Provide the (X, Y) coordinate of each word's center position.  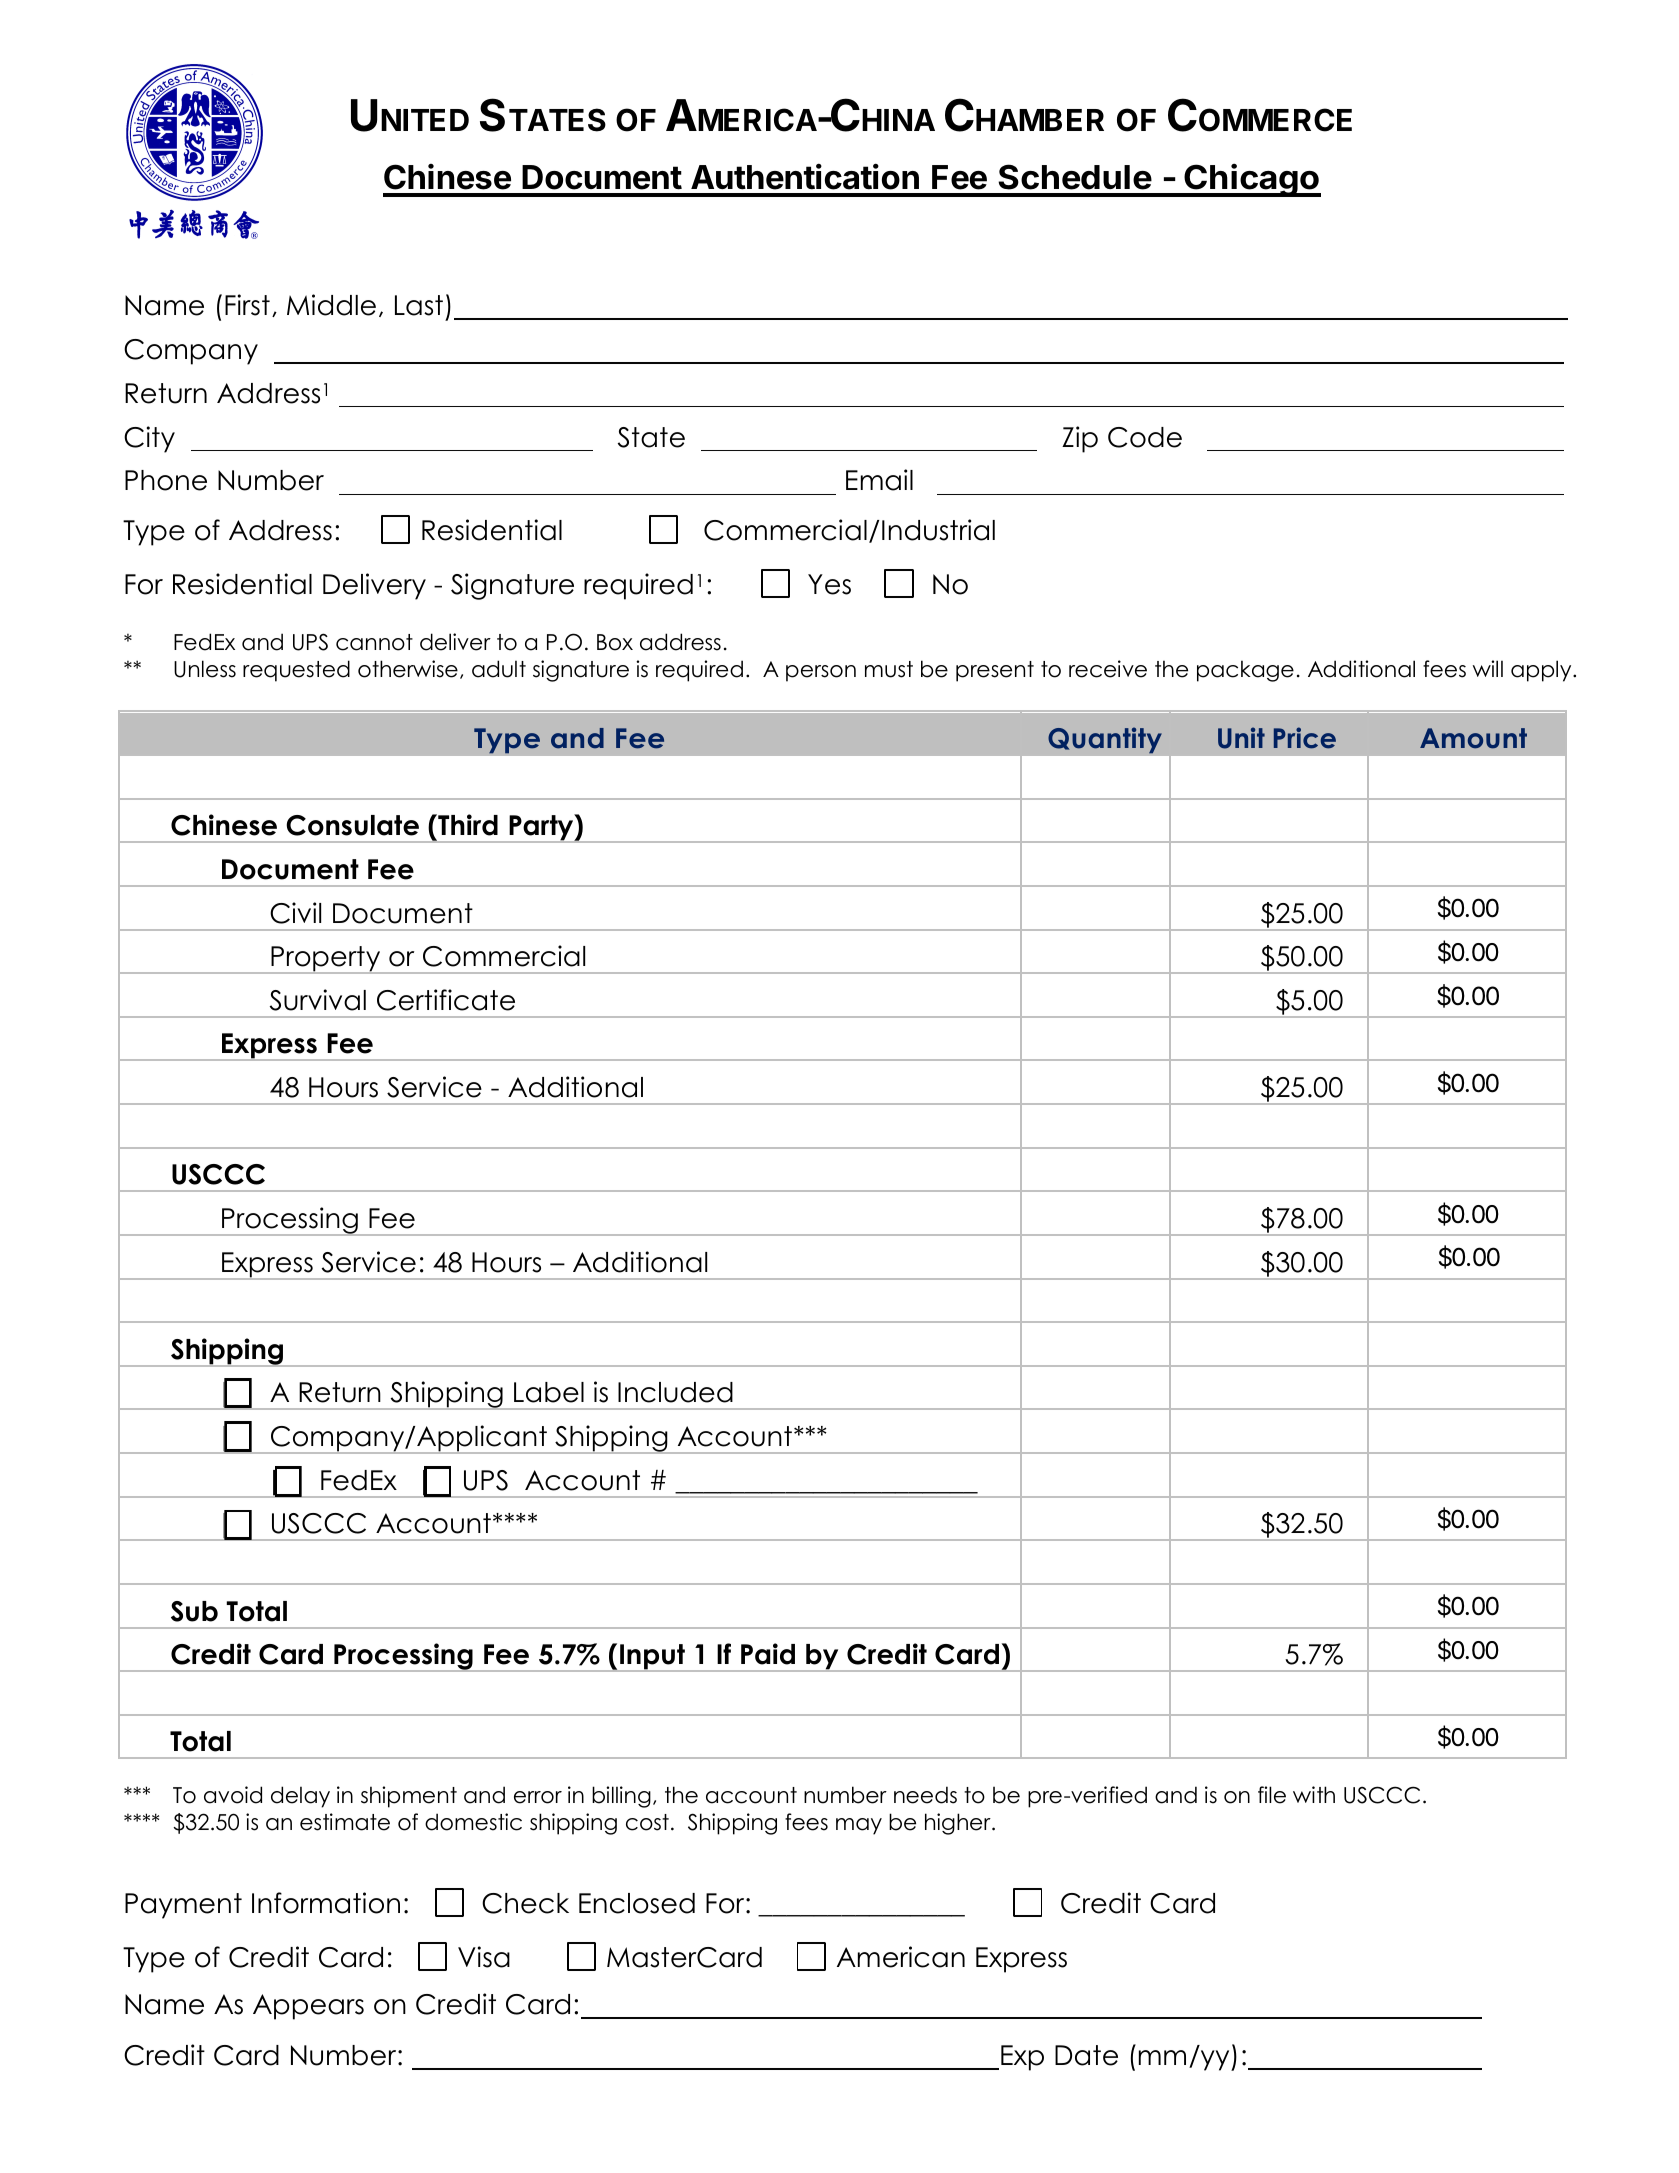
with (1314, 1794)
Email (879, 480)
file (1272, 1795)
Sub (194, 1611)
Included (675, 1392)
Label (549, 1392)
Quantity (1105, 740)
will (1488, 668)
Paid (768, 1654)
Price (1305, 738)
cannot (374, 642)
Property (326, 960)
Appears (308, 2007)
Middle (331, 305)
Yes (829, 584)
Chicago (1251, 180)
